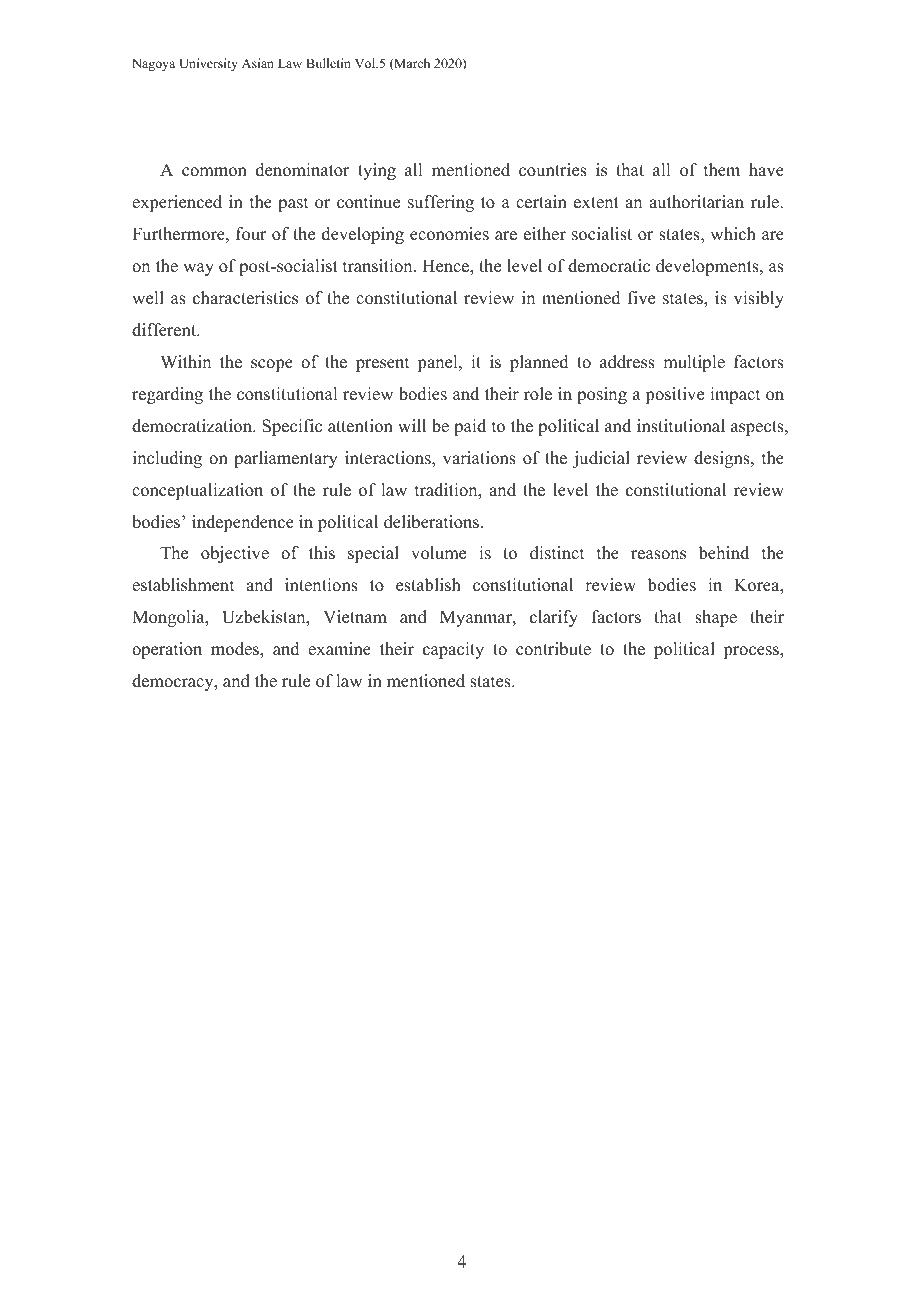  What do you see at coordinates (708, 267) in the screenshot?
I see `developments` at bounding box center [708, 267].
